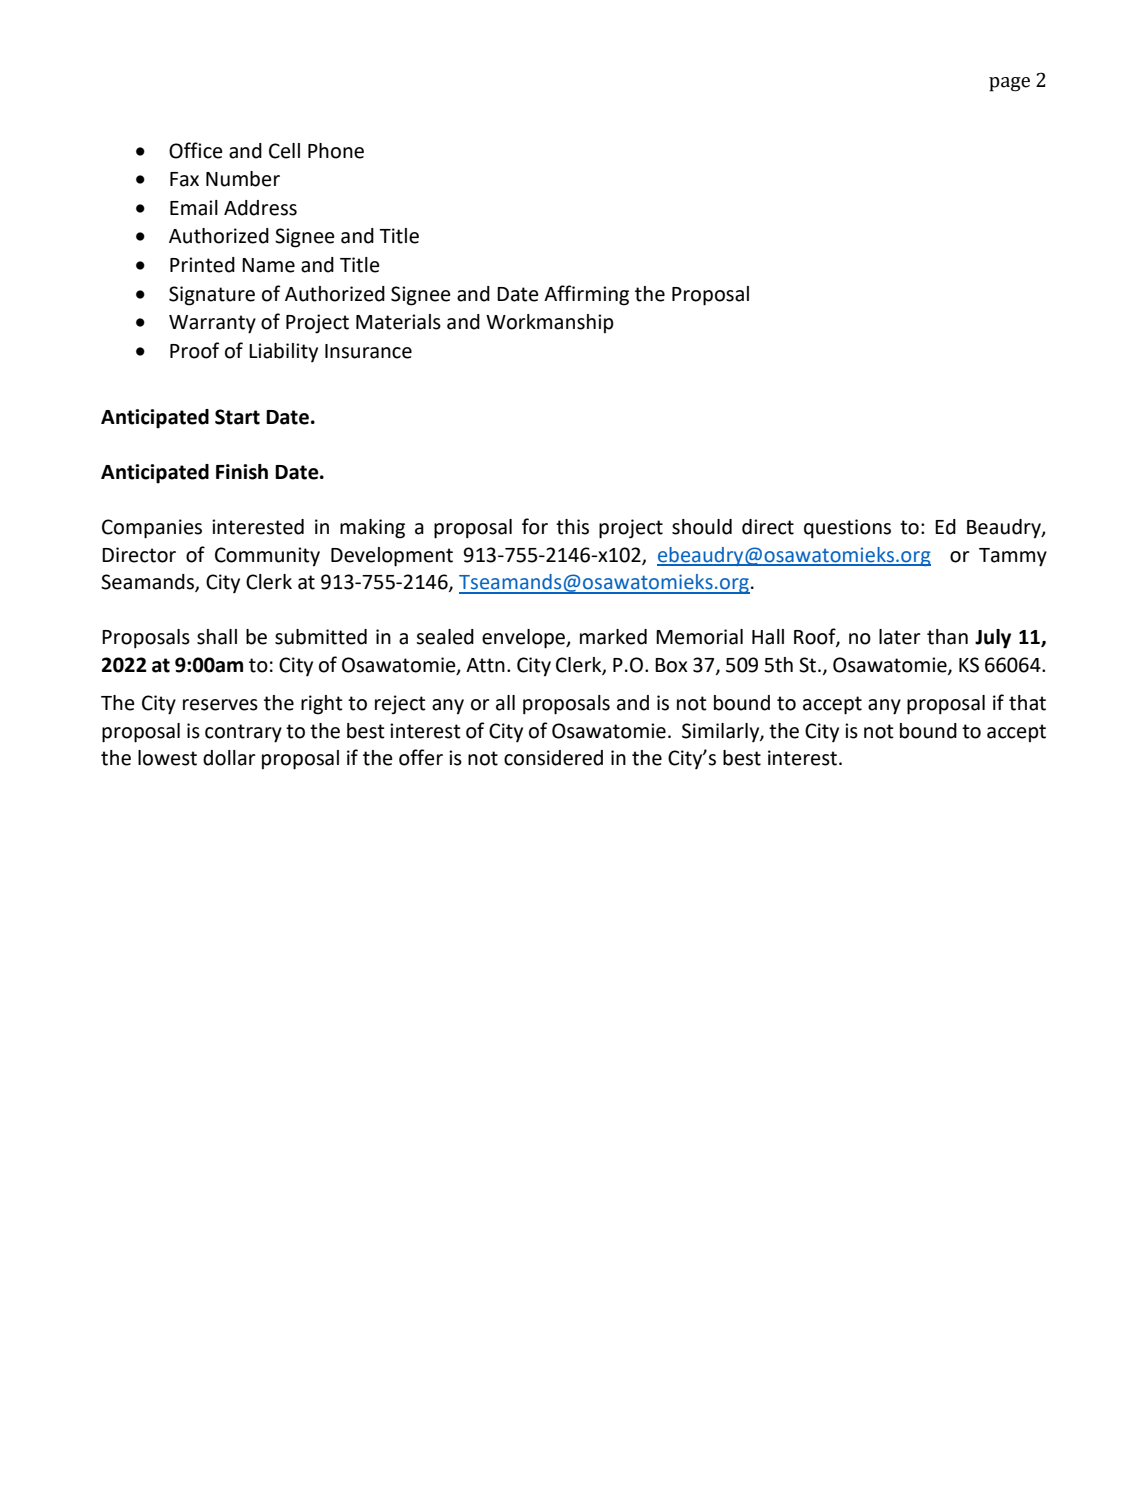 Image resolution: width=1148 pixels, height=1485 pixels. I want to click on this, so click(572, 527).
